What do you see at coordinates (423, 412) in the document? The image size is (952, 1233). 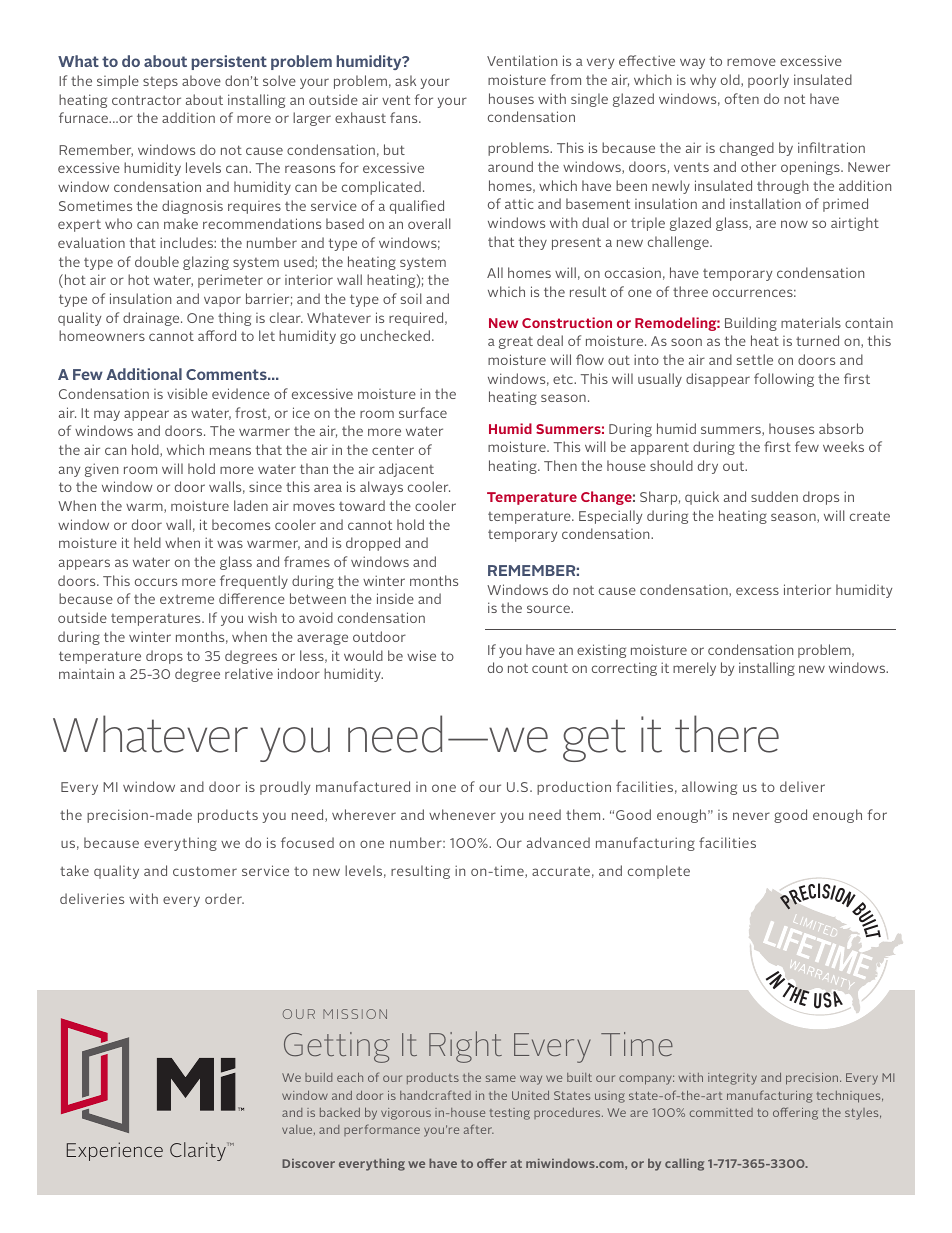 I see `surface` at bounding box center [423, 412].
